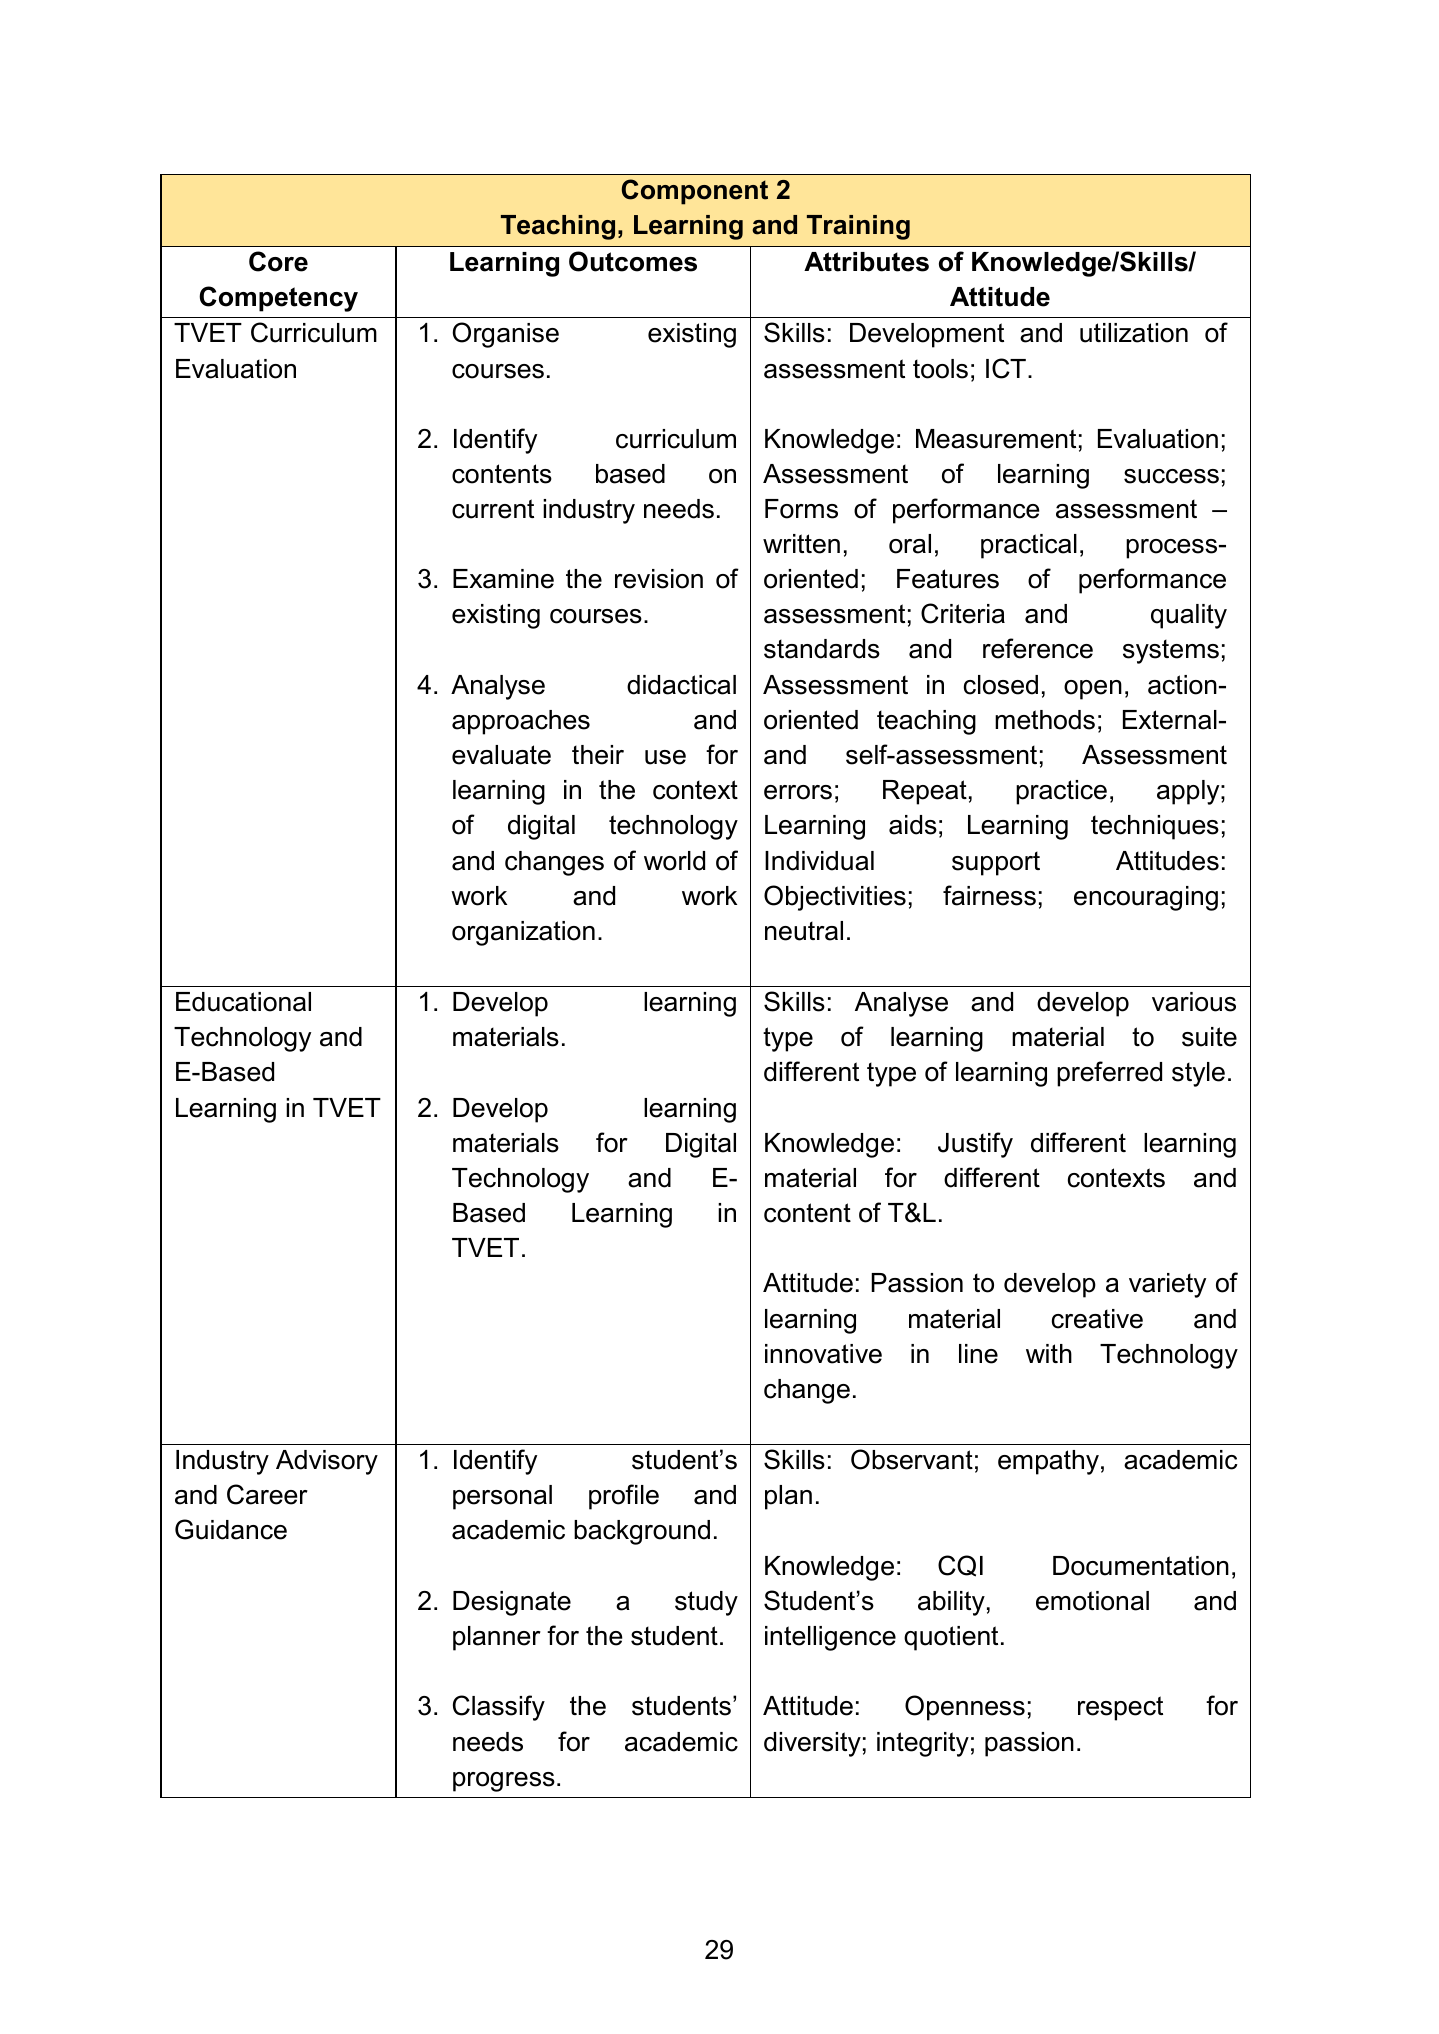  Describe the element at coordinates (665, 757) in the screenshot. I see `use` at that location.
